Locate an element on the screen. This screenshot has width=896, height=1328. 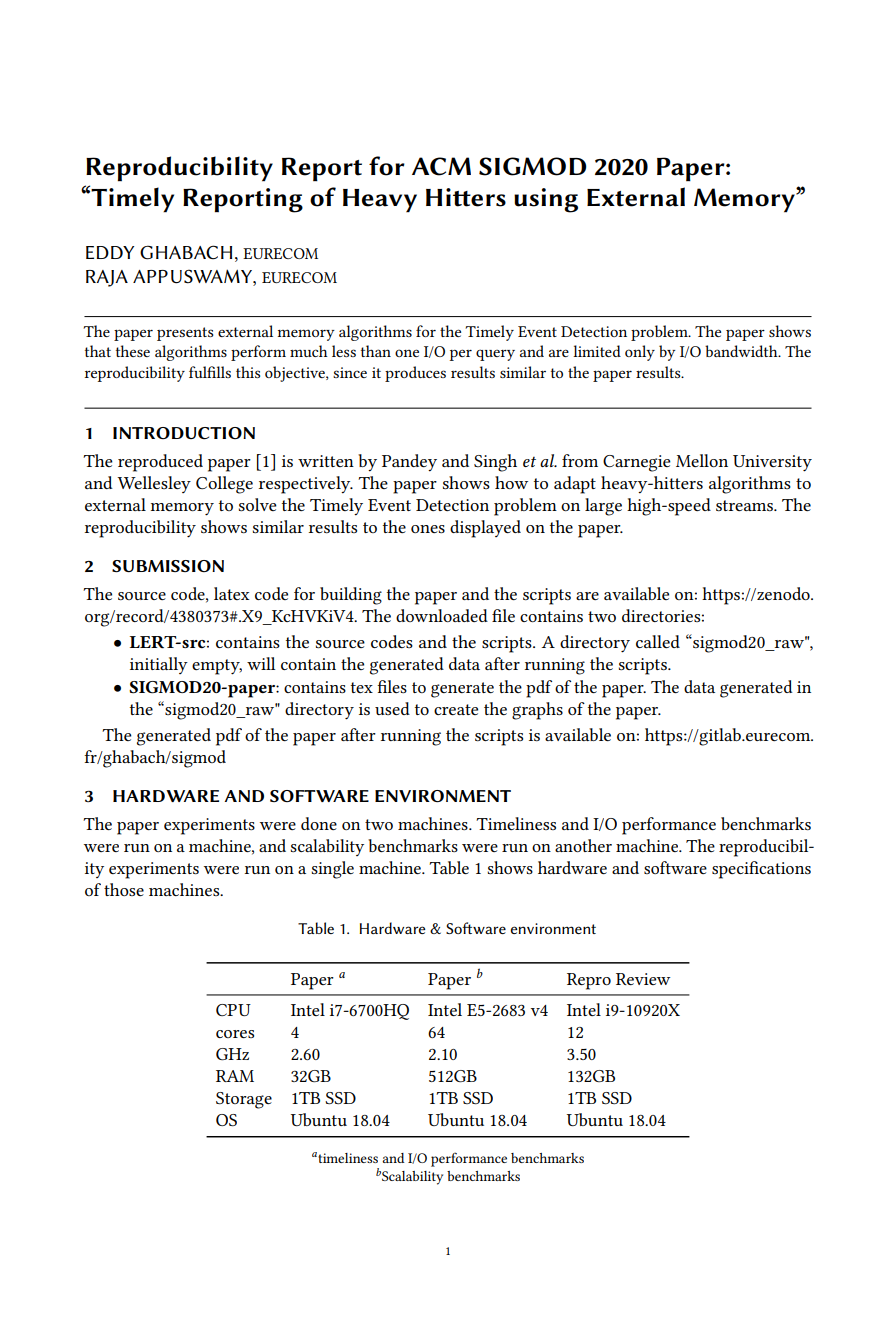
Pandey is located at coordinates (409, 463).
